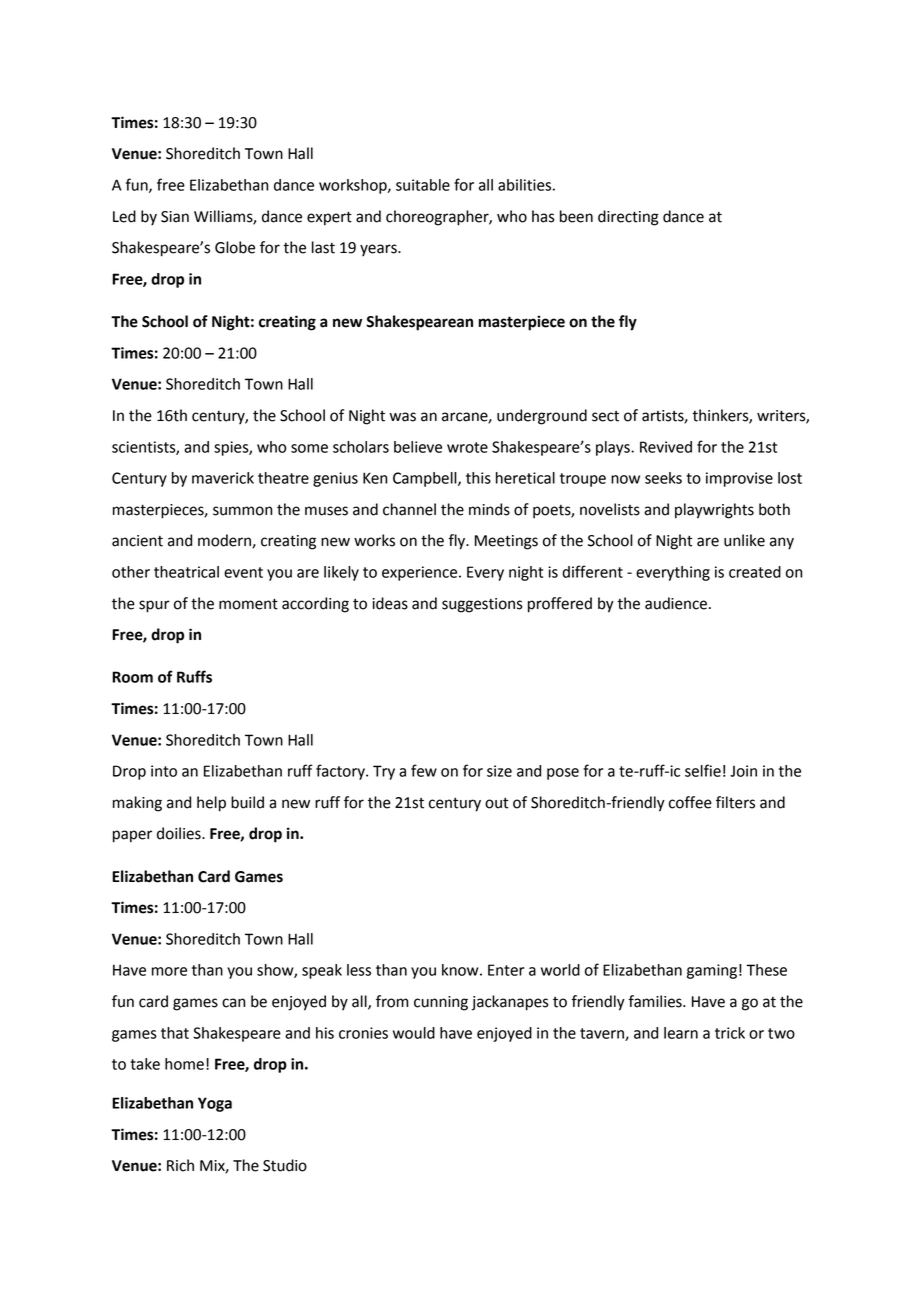 This screenshot has width=924, height=1308. Describe the element at coordinates (424, 770) in the screenshot. I see `few` at that location.
